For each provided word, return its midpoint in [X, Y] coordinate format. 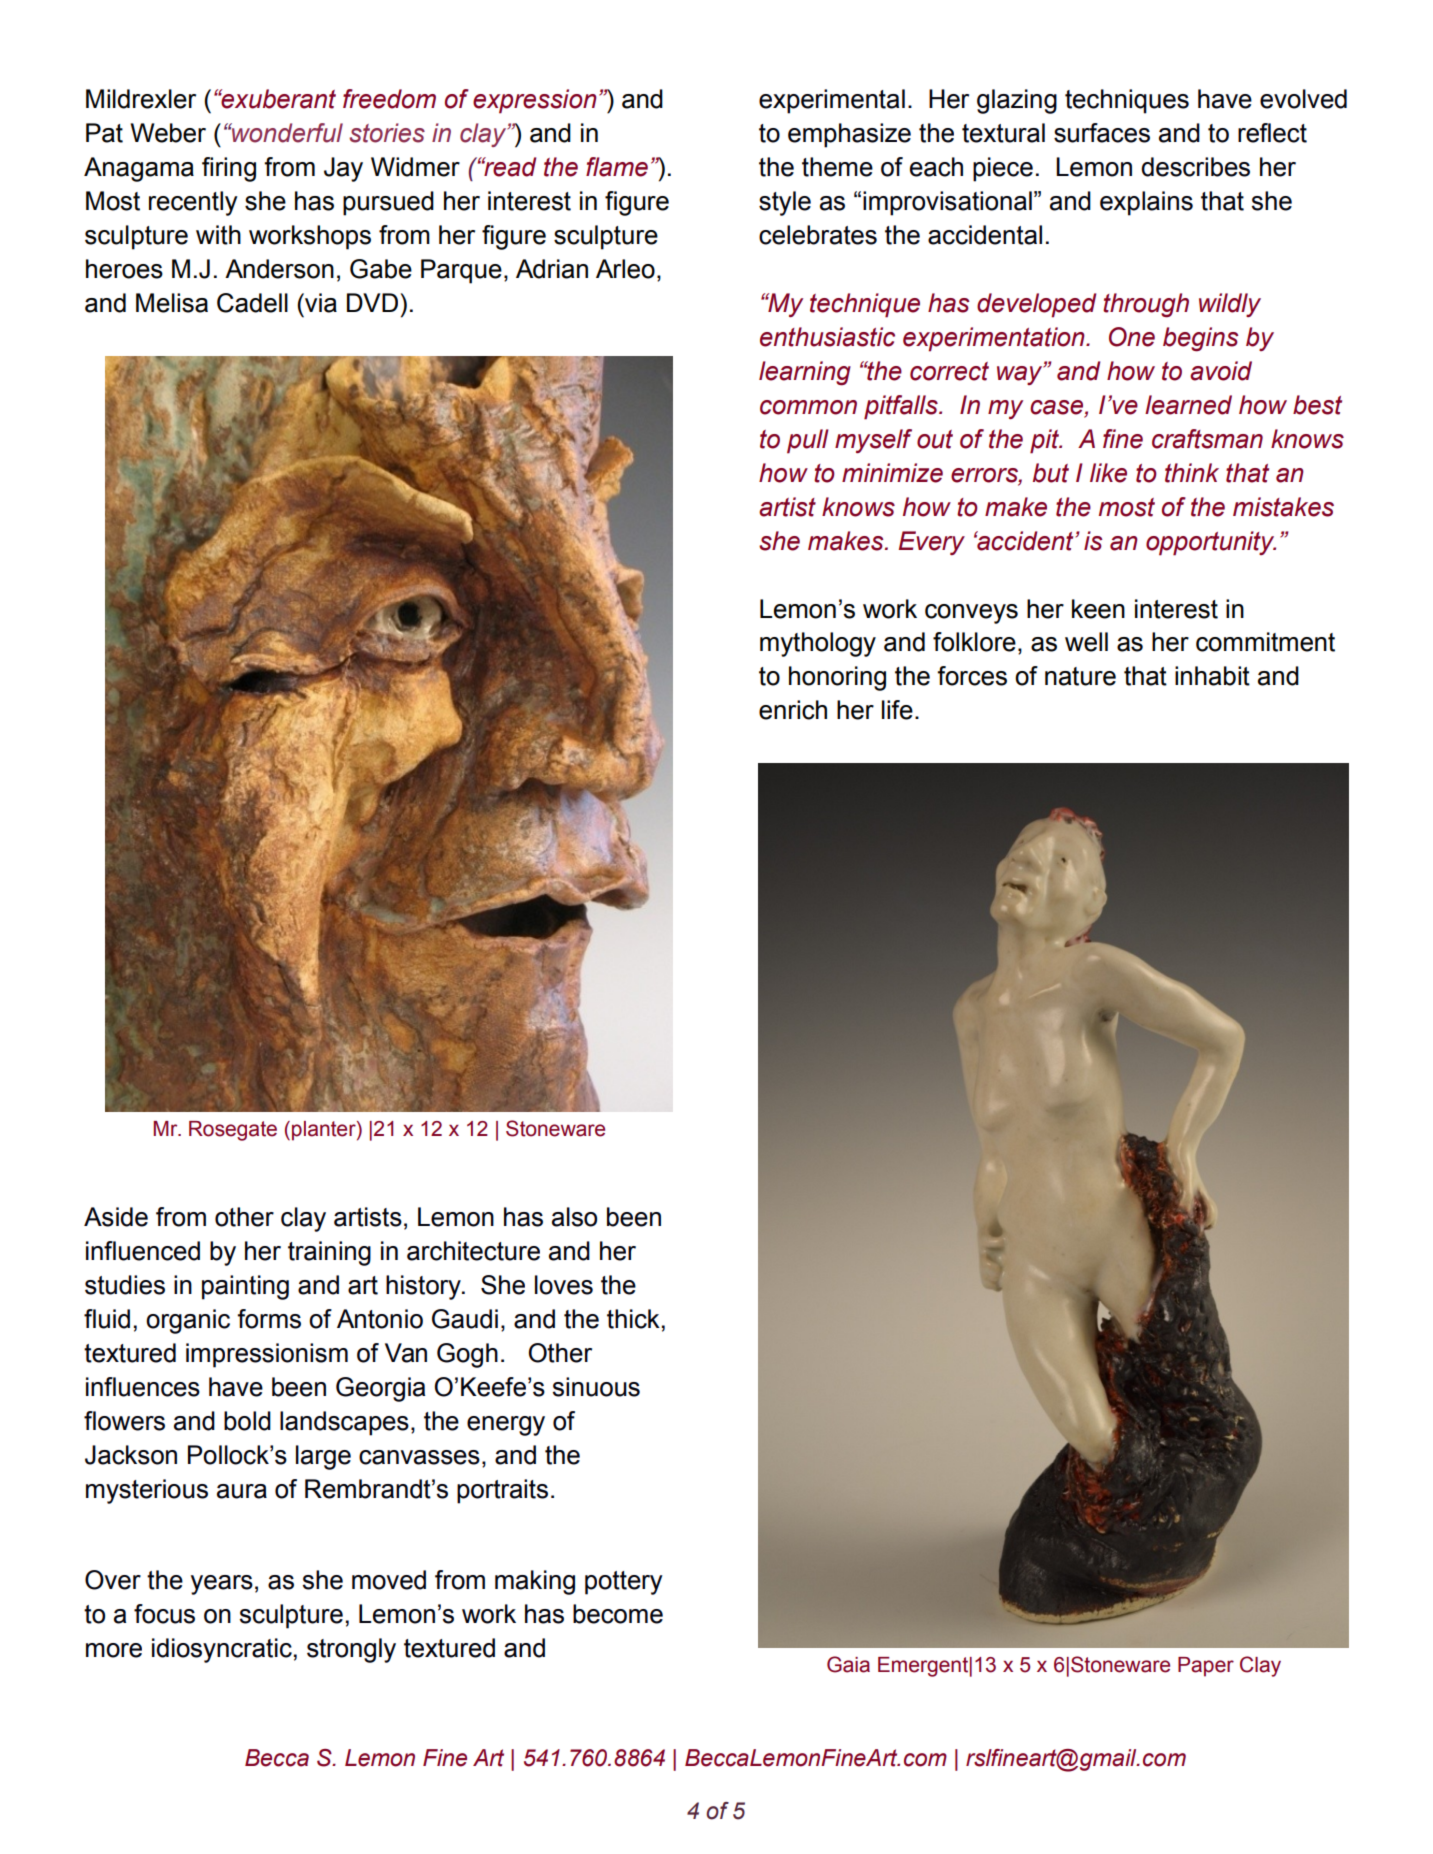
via [320, 303]
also [574, 1217]
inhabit [1212, 676]
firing [229, 169]
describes [1195, 167]
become [618, 1614]
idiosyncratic [222, 1650]
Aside [116, 1217]
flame [617, 167]
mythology [818, 644]
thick [633, 1319]
